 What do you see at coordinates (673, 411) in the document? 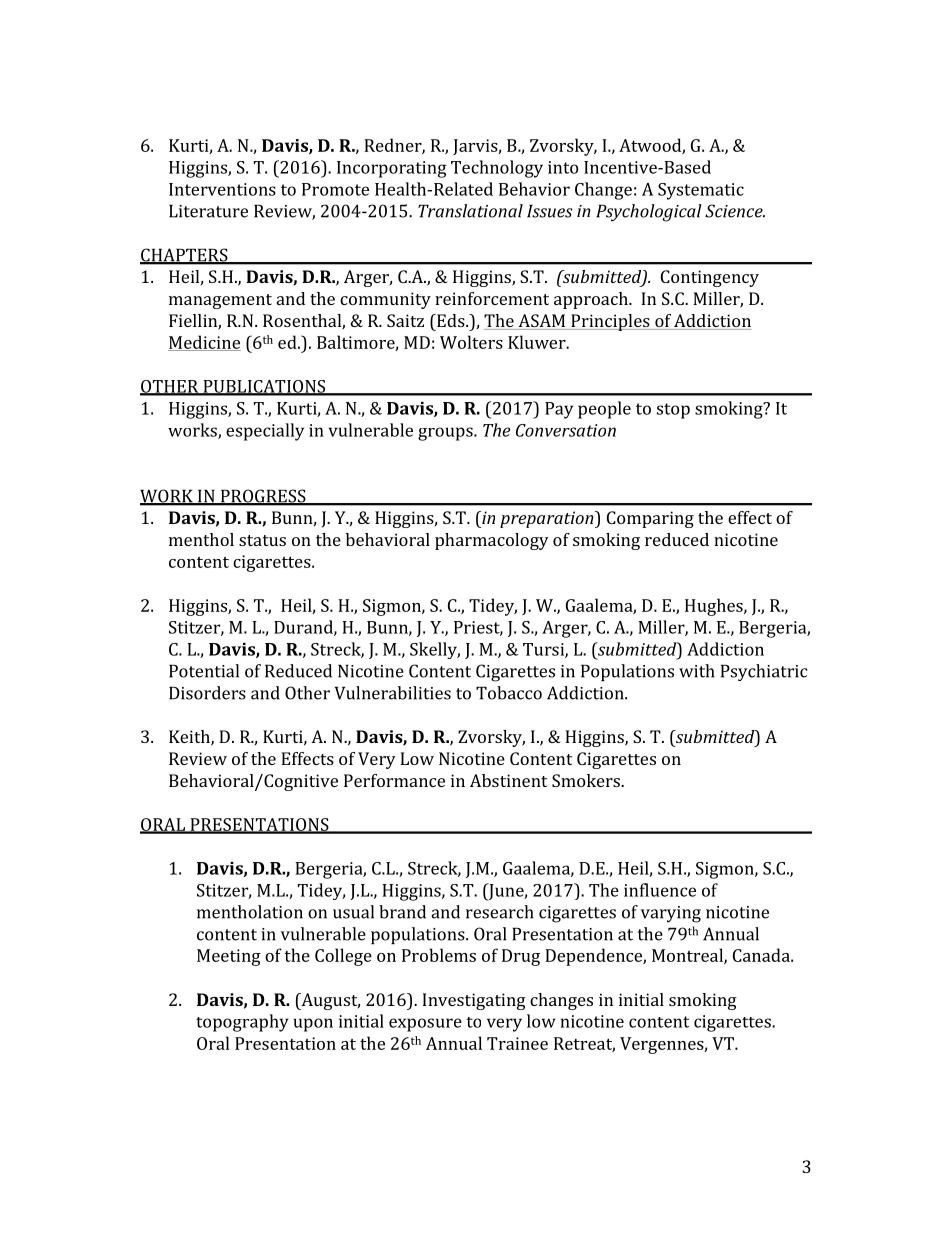
I see `stop` at bounding box center [673, 411].
